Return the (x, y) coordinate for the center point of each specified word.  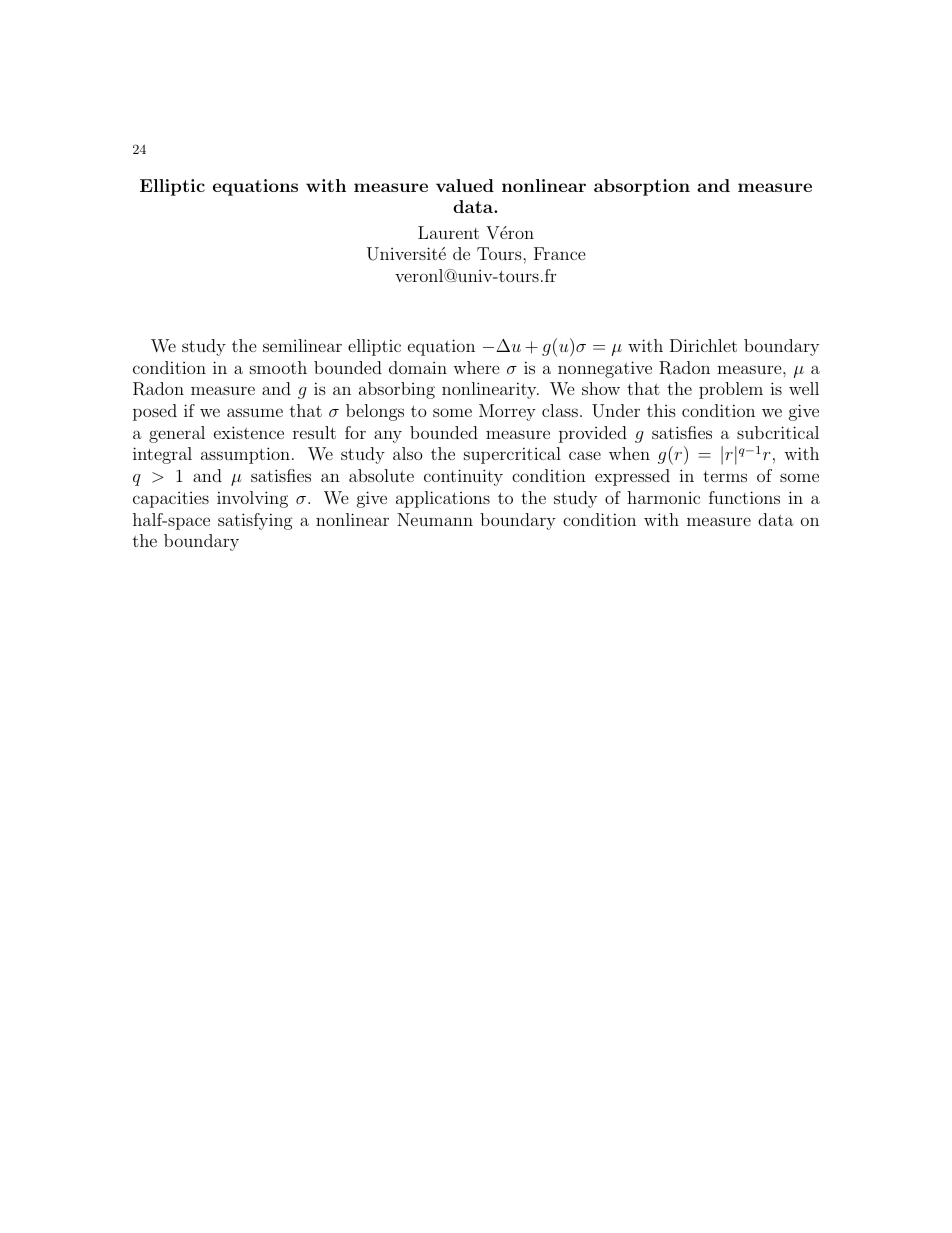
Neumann (435, 519)
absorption (642, 187)
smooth (278, 367)
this (661, 410)
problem (731, 390)
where (476, 367)
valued (465, 185)
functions (744, 497)
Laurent (448, 232)
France (560, 253)
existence (249, 432)
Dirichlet (703, 345)
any (388, 436)
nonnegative (605, 369)
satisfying (255, 521)
